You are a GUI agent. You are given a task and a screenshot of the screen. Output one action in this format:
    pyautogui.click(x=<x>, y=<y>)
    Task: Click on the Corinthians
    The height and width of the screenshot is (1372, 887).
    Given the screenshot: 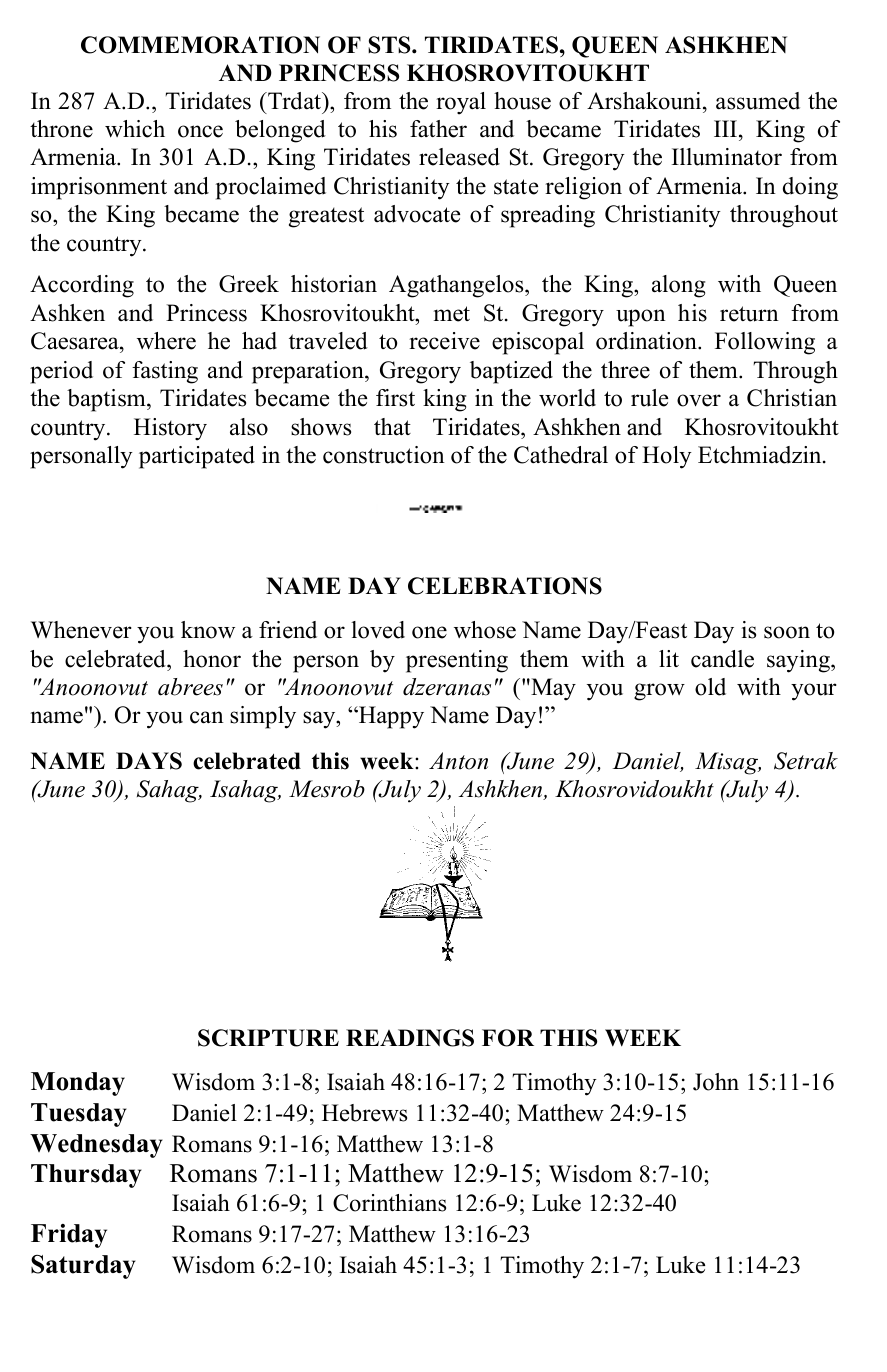 What is the action you would take?
    pyautogui.click(x=389, y=1203)
